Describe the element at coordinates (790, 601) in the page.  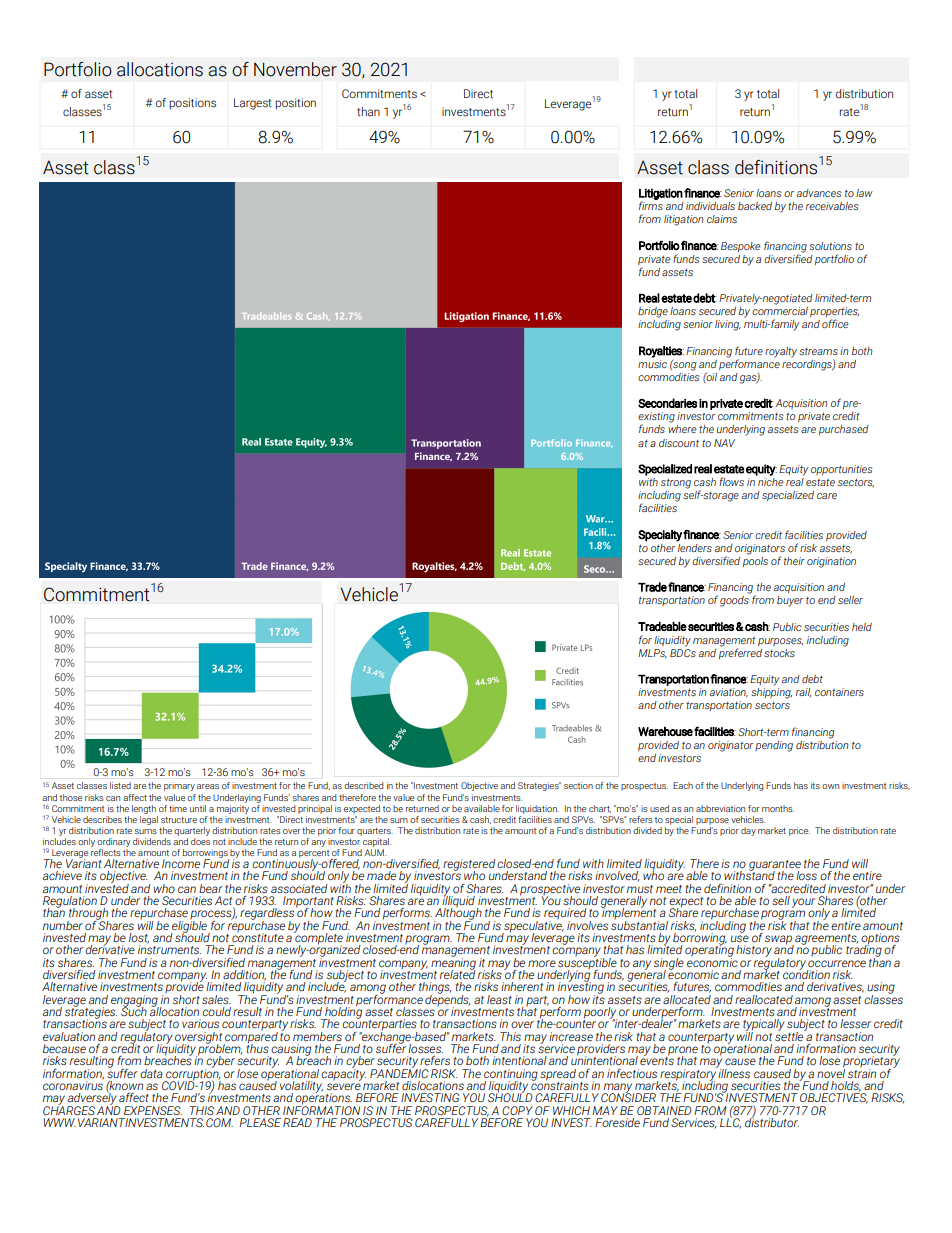
I see `buyer` at that location.
